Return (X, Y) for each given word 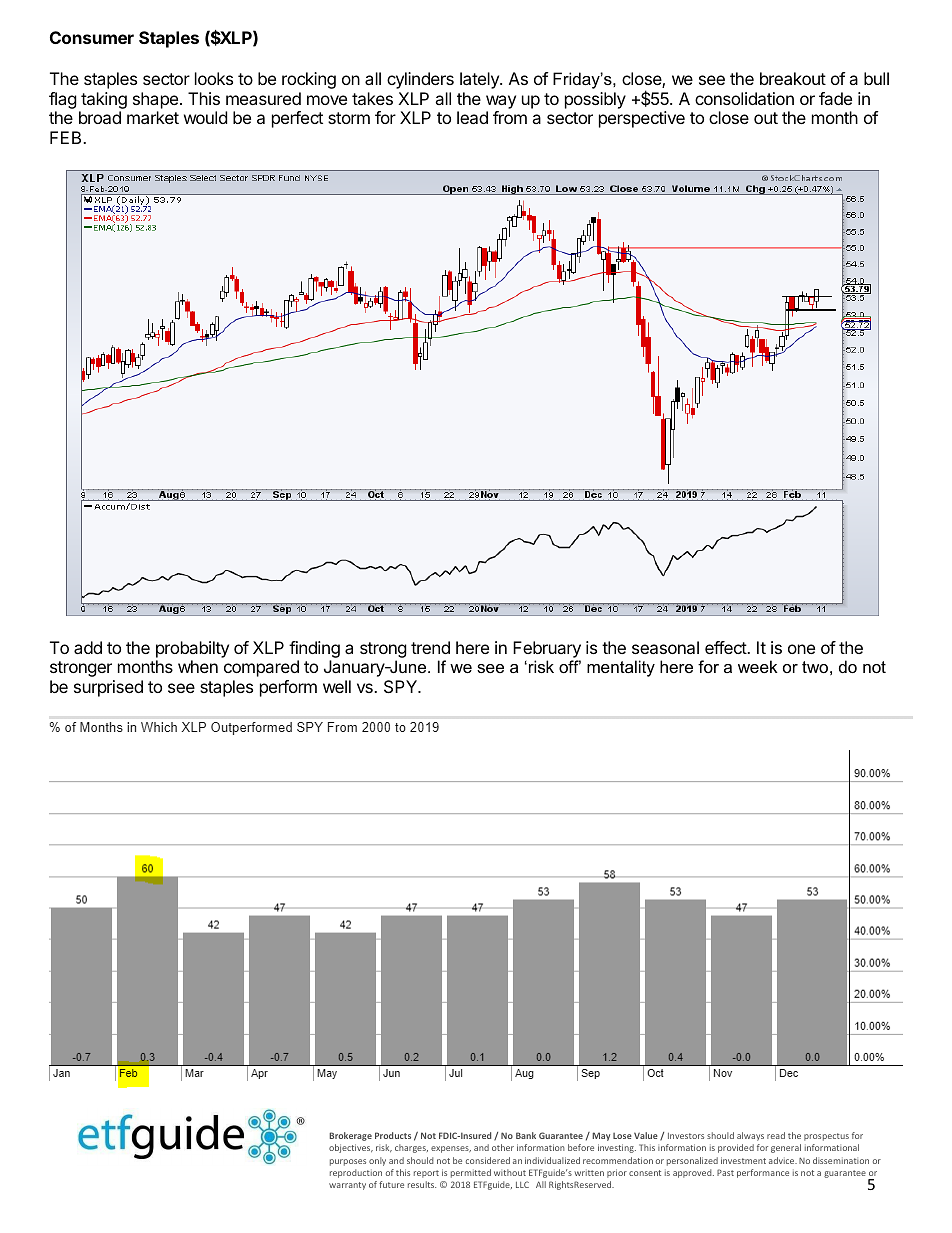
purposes (348, 1162)
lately (480, 80)
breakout (793, 78)
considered (488, 1160)
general (786, 1148)
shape (155, 100)
